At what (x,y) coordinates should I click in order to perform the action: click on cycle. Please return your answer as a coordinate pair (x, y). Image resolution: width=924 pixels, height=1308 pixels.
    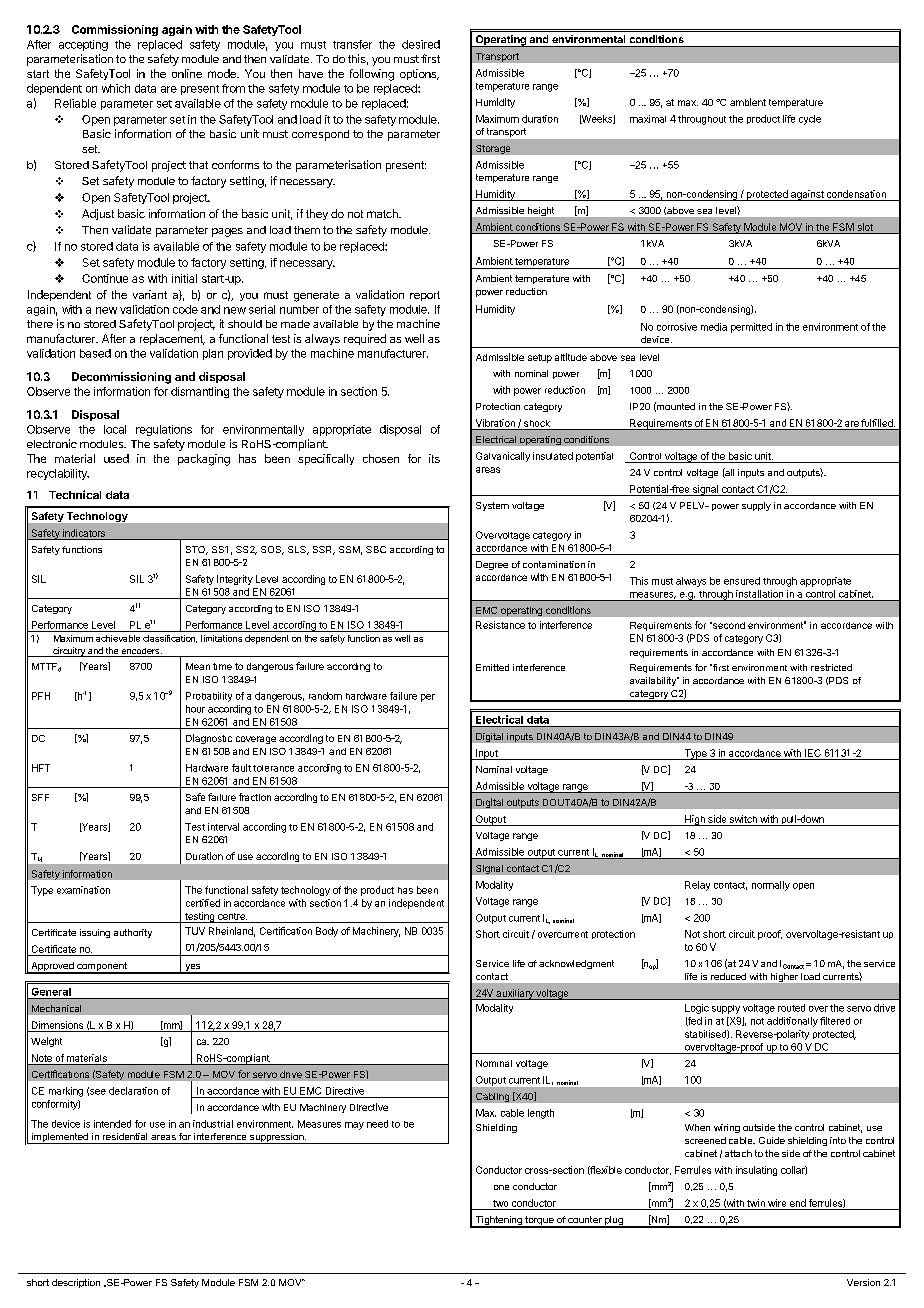
    Looking at the image, I should click on (810, 120).
